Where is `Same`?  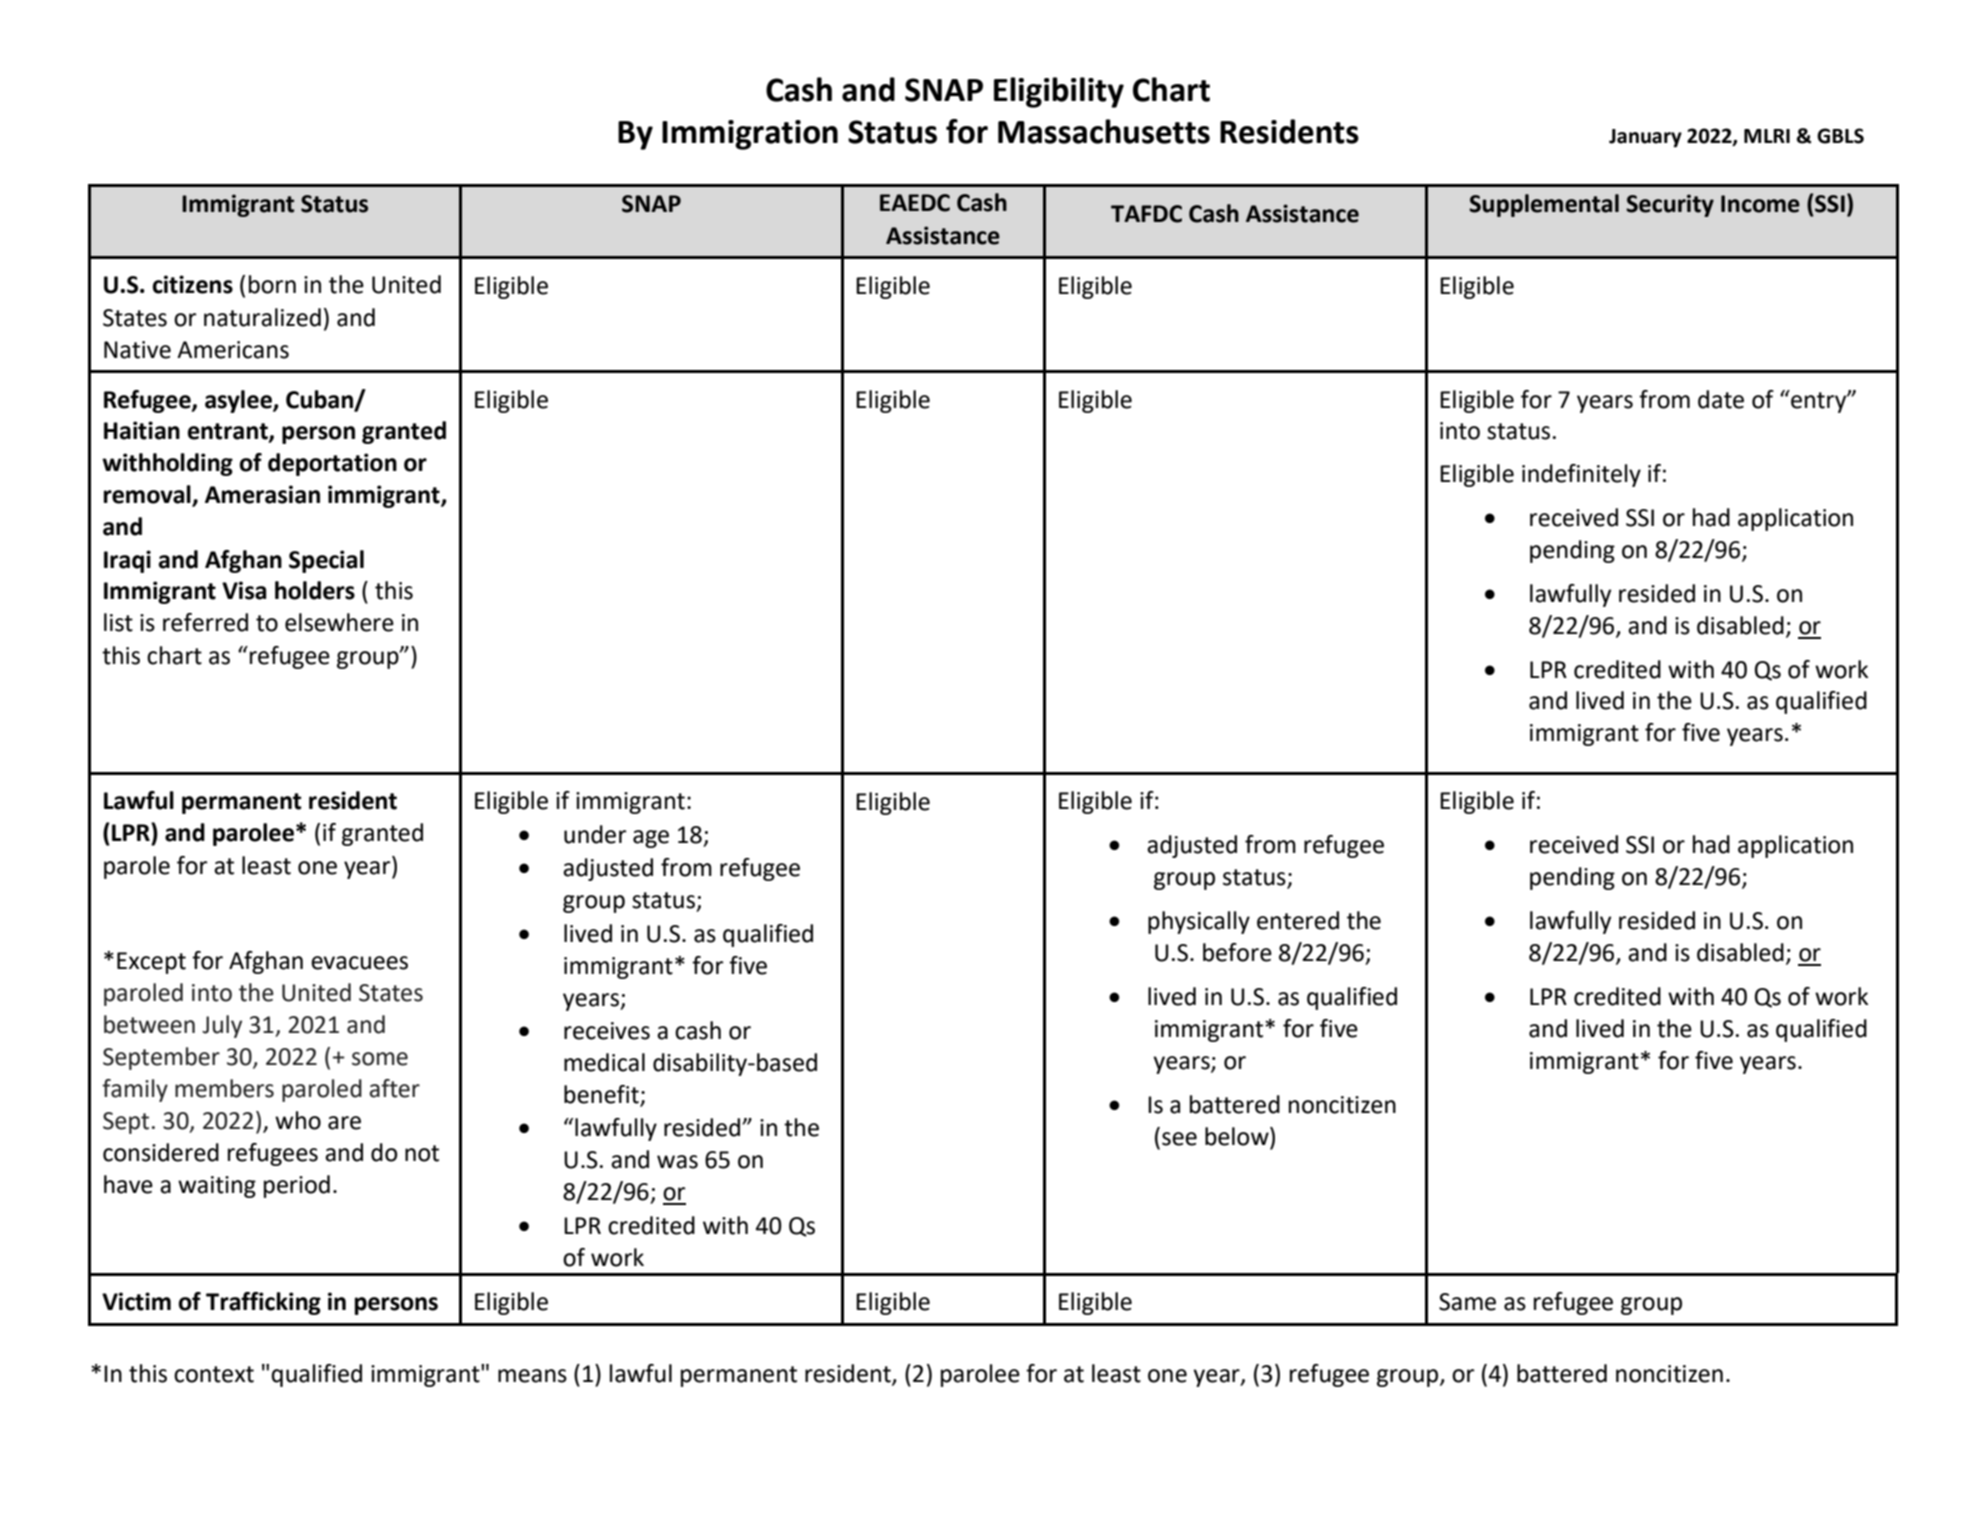 Same is located at coordinates (1467, 1302).
